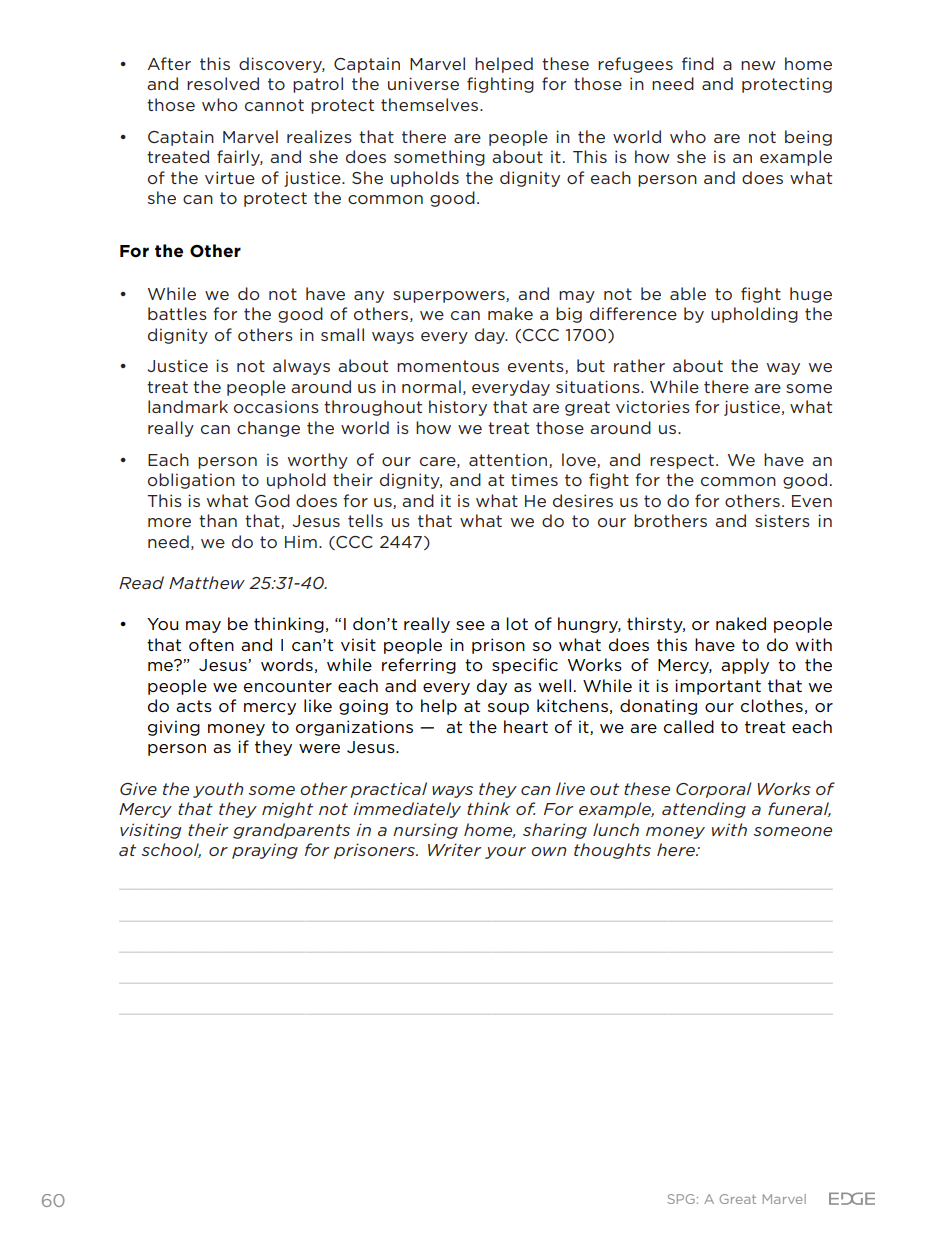 This screenshot has height=1233, width=952. Describe the element at coordinates (509, 460) in the screenshot. I see `attention` at that location.
